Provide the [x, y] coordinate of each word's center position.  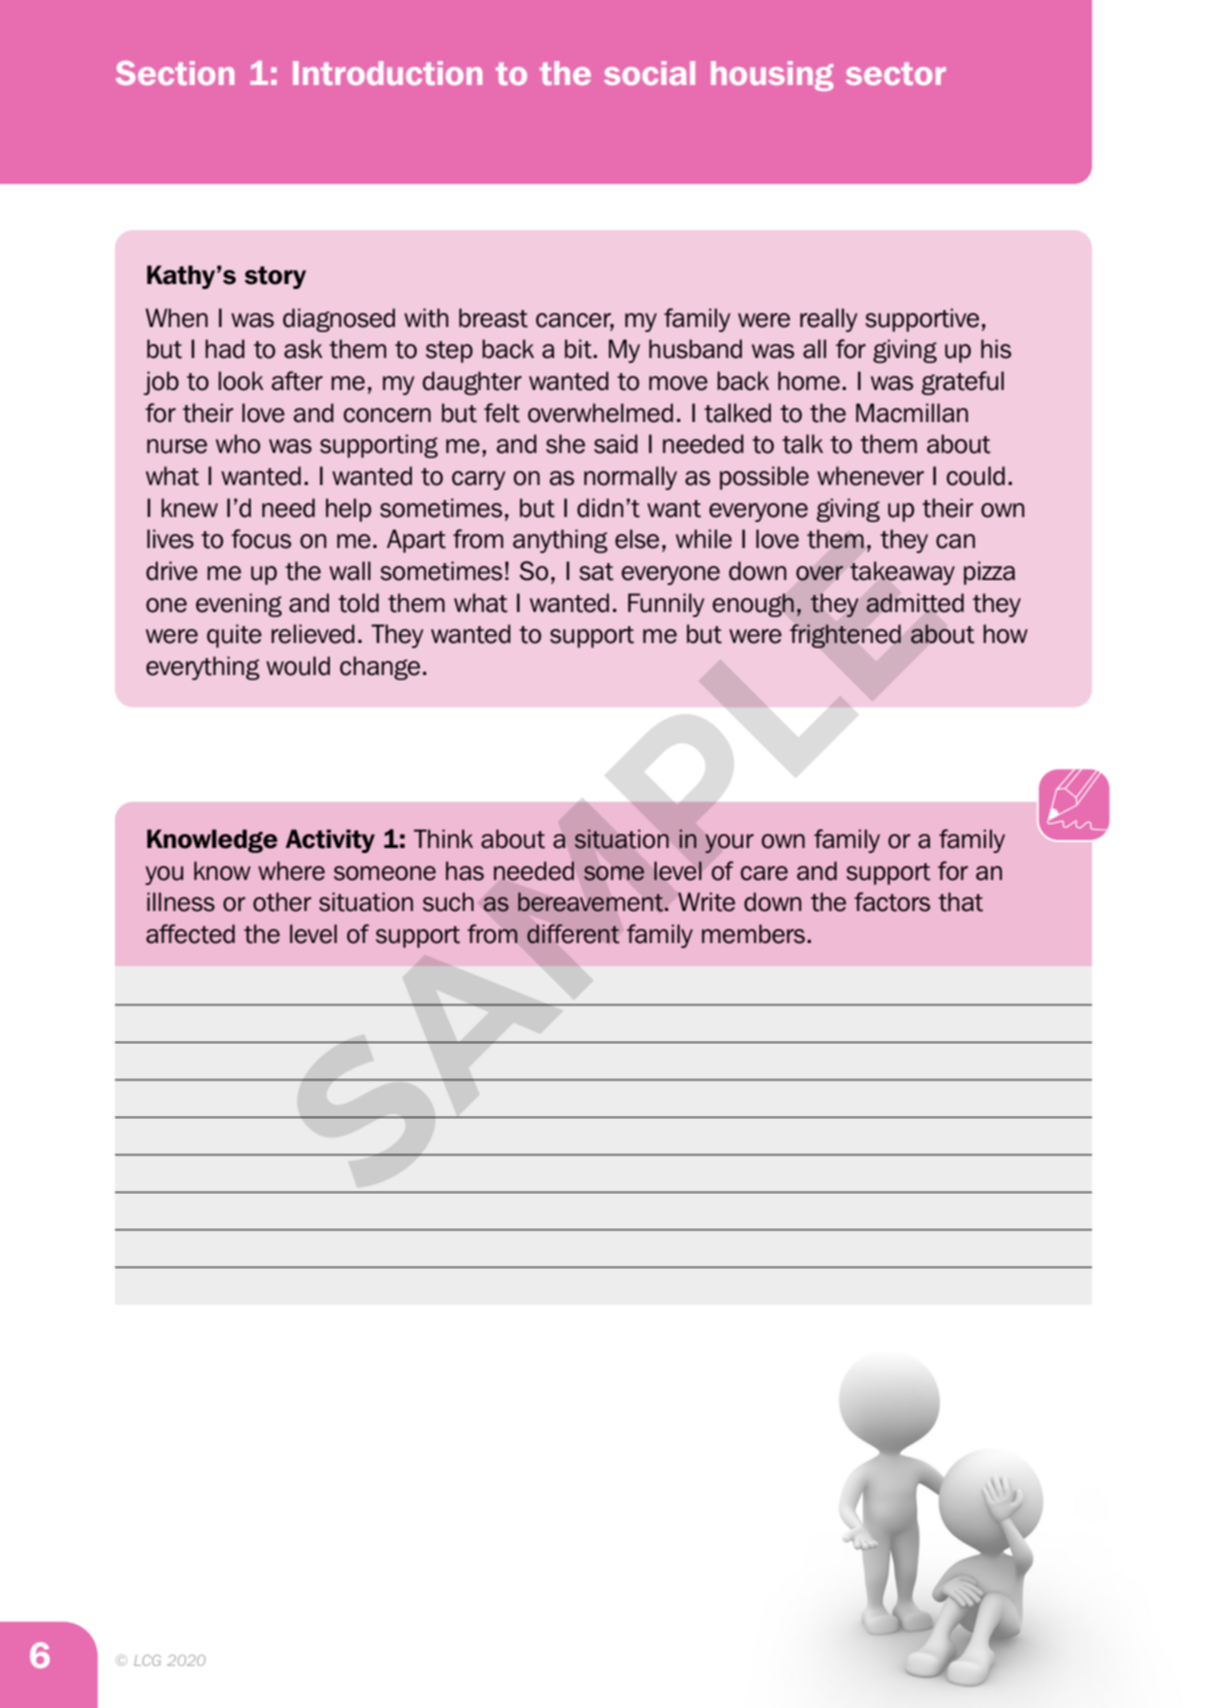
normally [630, 478]
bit [579, 349]
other [282, 902]
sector [896, 73]
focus [261, 539]
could [975, 476]
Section [175, 73]
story [275, 277]
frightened [845, 636]
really [828, 320]
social [649, 73]
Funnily [666, 605]
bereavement [590, 902]
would [298, 666]
